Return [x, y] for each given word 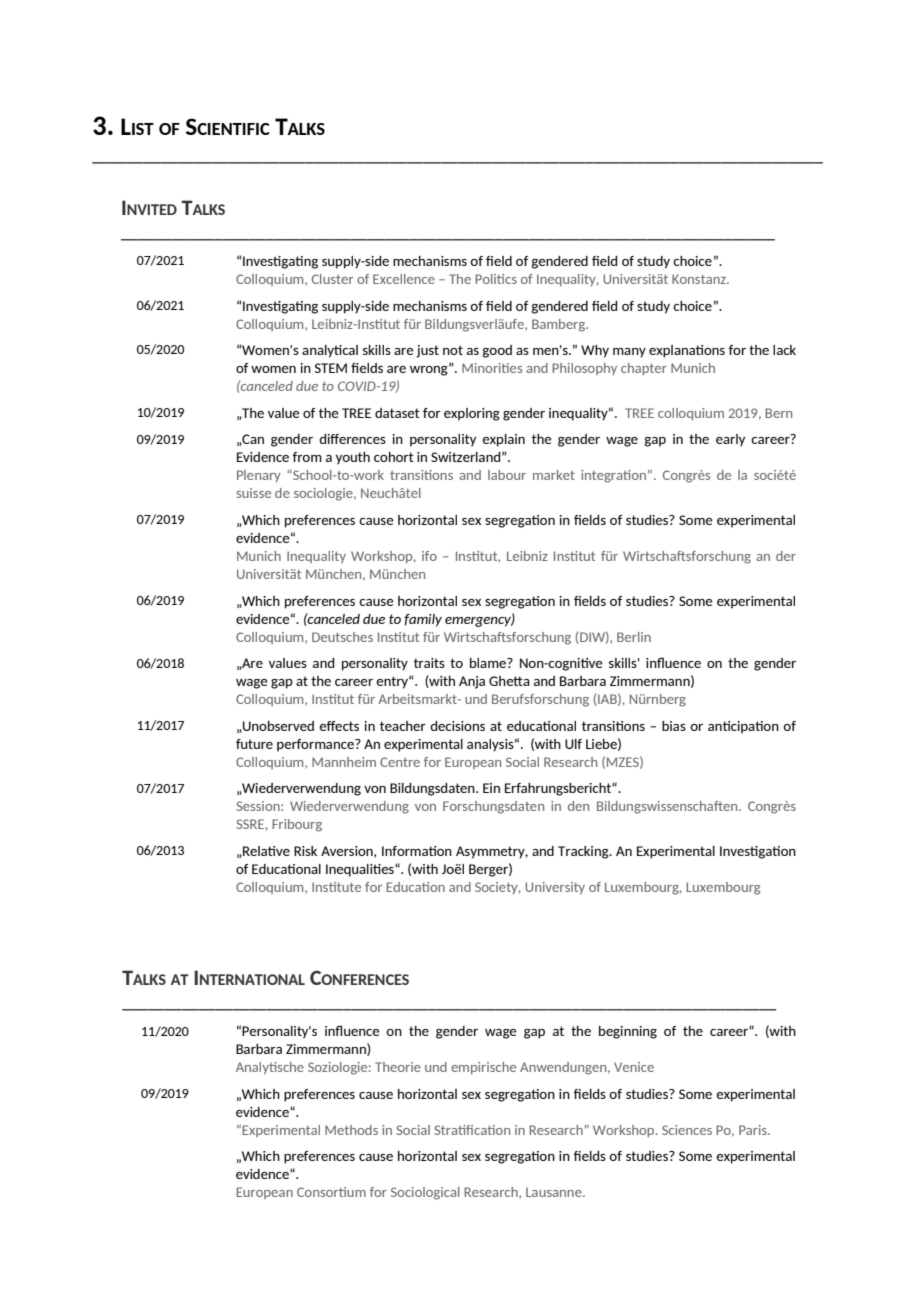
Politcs [496, 279]
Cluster [332, 279]
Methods [351, 1130]
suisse [253, 493]
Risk [305, 851]
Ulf [573, 744]
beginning [628, 1032]
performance [316, 745]
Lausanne [555, 1192]
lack [784, 350]
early [730, 440]
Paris [754, 1130]
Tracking [584, 852]
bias [674, 726]
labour [507, 475]
